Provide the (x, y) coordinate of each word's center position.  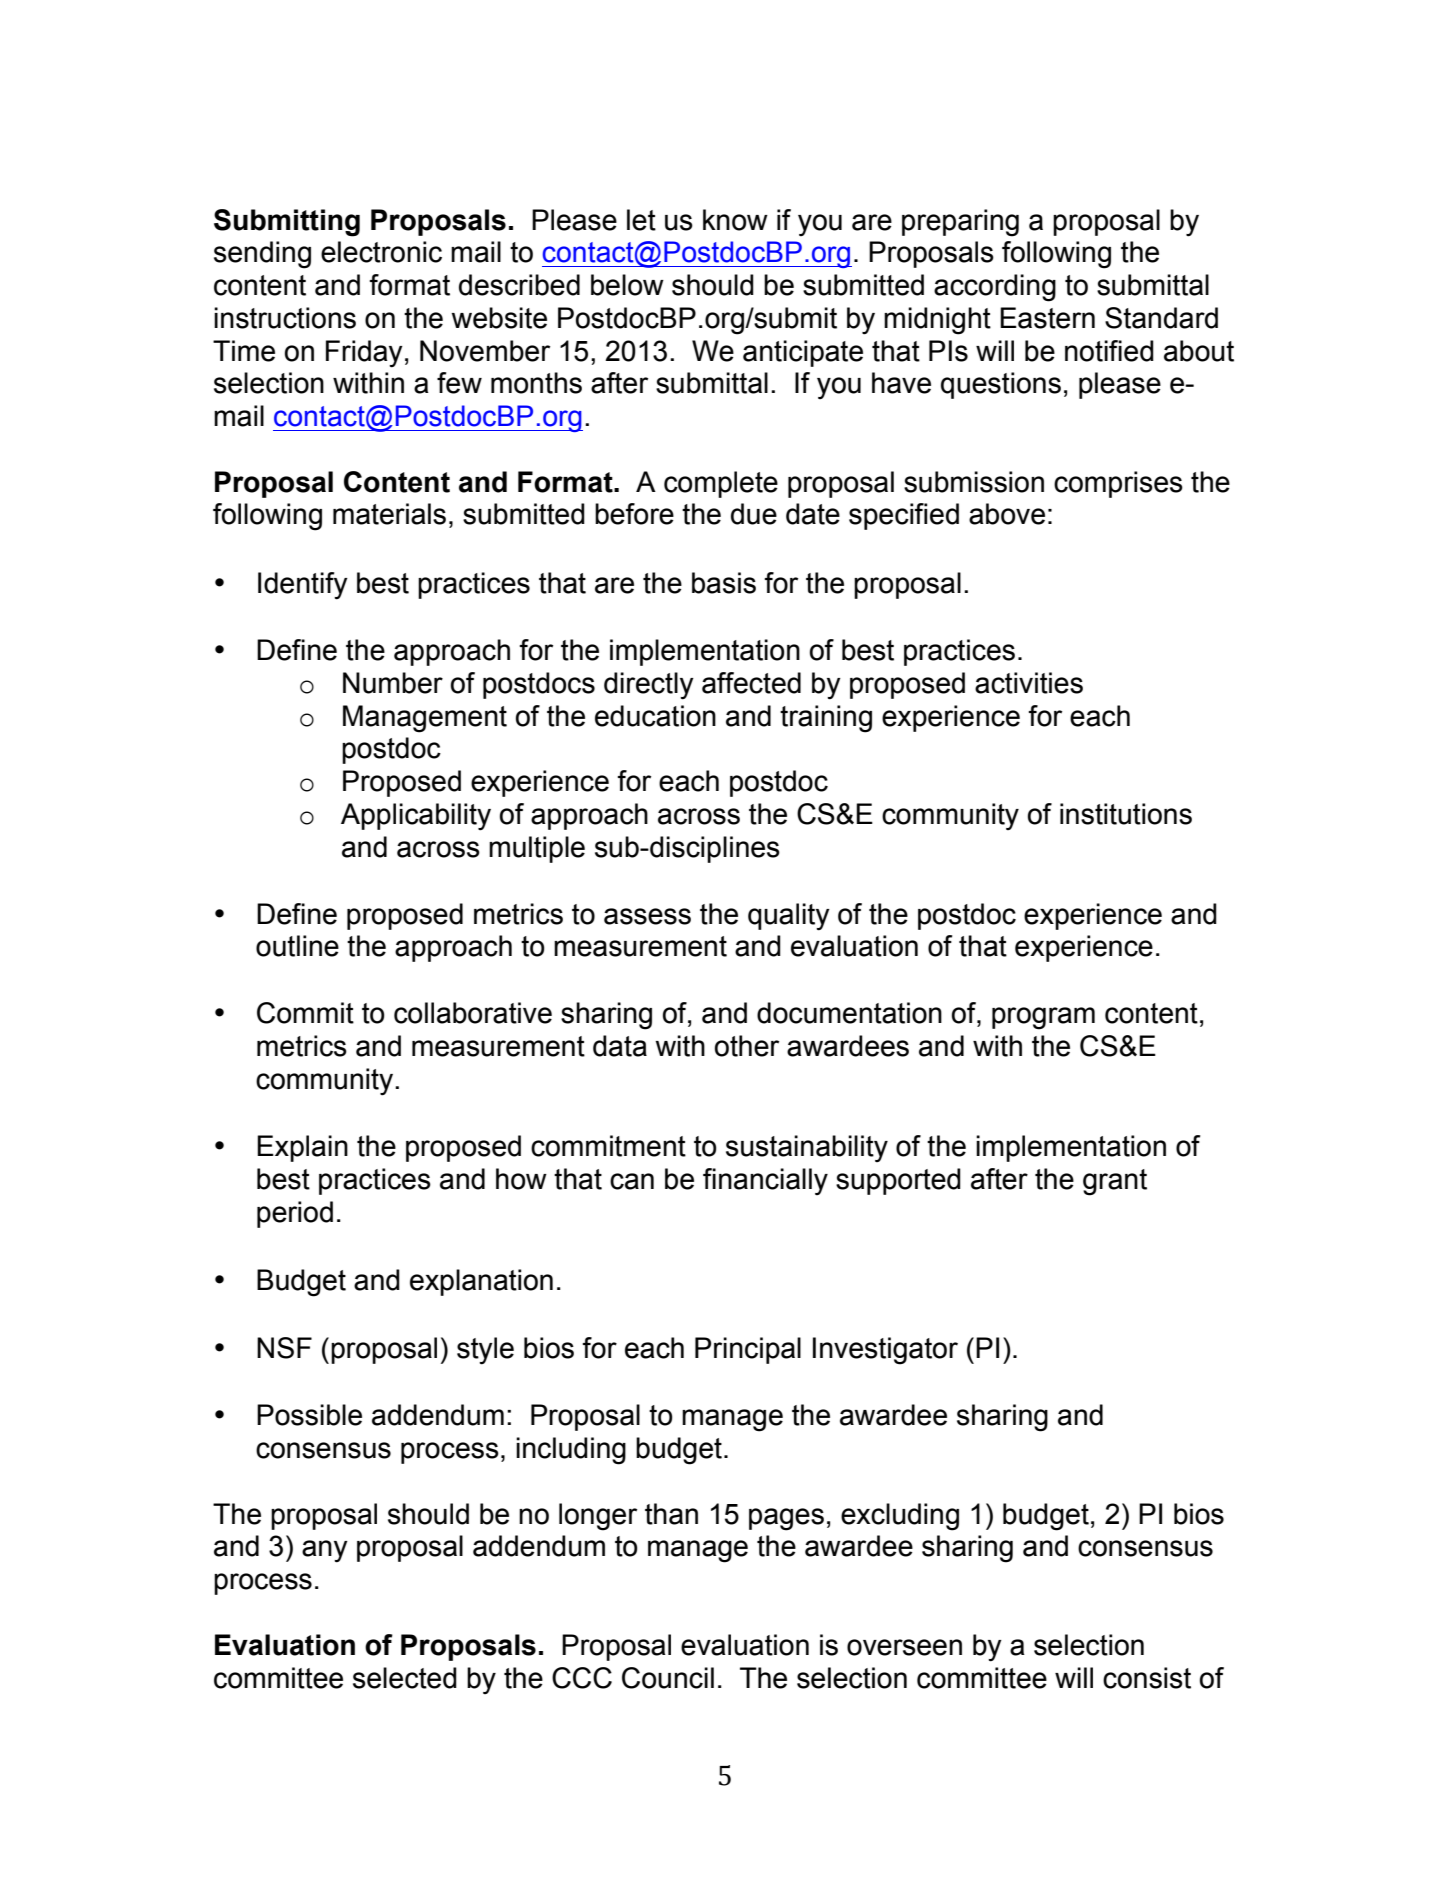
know (735, 220)
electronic (381, 252)
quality (789, 917)
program (1043, 1018)
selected (405, 1678)
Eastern (1047, 318)
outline (297, 946)
